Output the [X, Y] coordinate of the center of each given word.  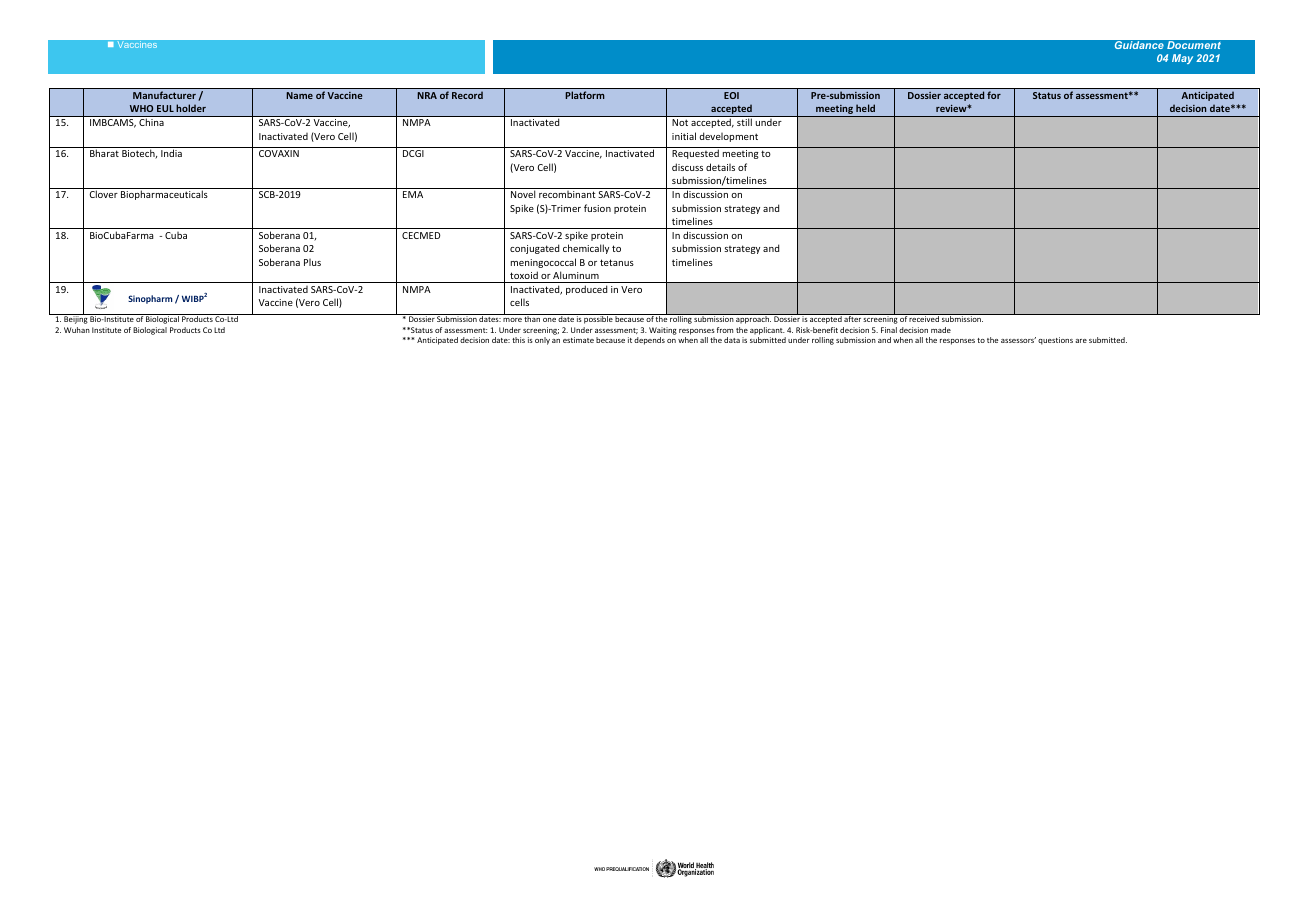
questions [1055, 341]
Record [467, 95]
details [720, 167]
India [171, 153]
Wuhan [77, 330]
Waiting [663, 331]
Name [299, 95]
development [728, 137]
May [1182, 59]
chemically [586, 249]
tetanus [617, 262]
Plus [312, 262]
